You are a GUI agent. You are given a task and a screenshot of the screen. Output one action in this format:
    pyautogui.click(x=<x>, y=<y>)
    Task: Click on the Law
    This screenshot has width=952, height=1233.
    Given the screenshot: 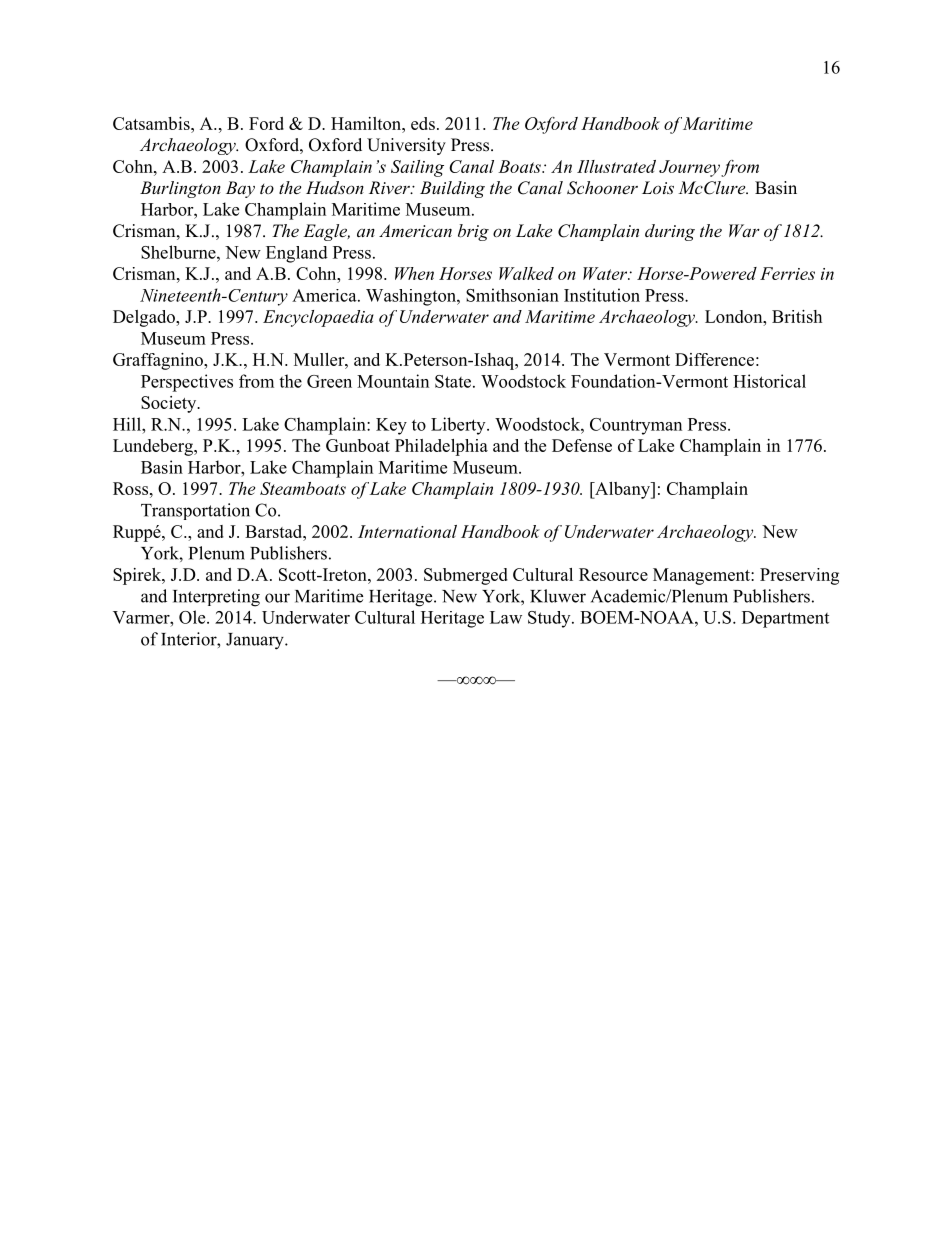 What is the action you would take?
    pyautogui.click(x=506, y=617)
